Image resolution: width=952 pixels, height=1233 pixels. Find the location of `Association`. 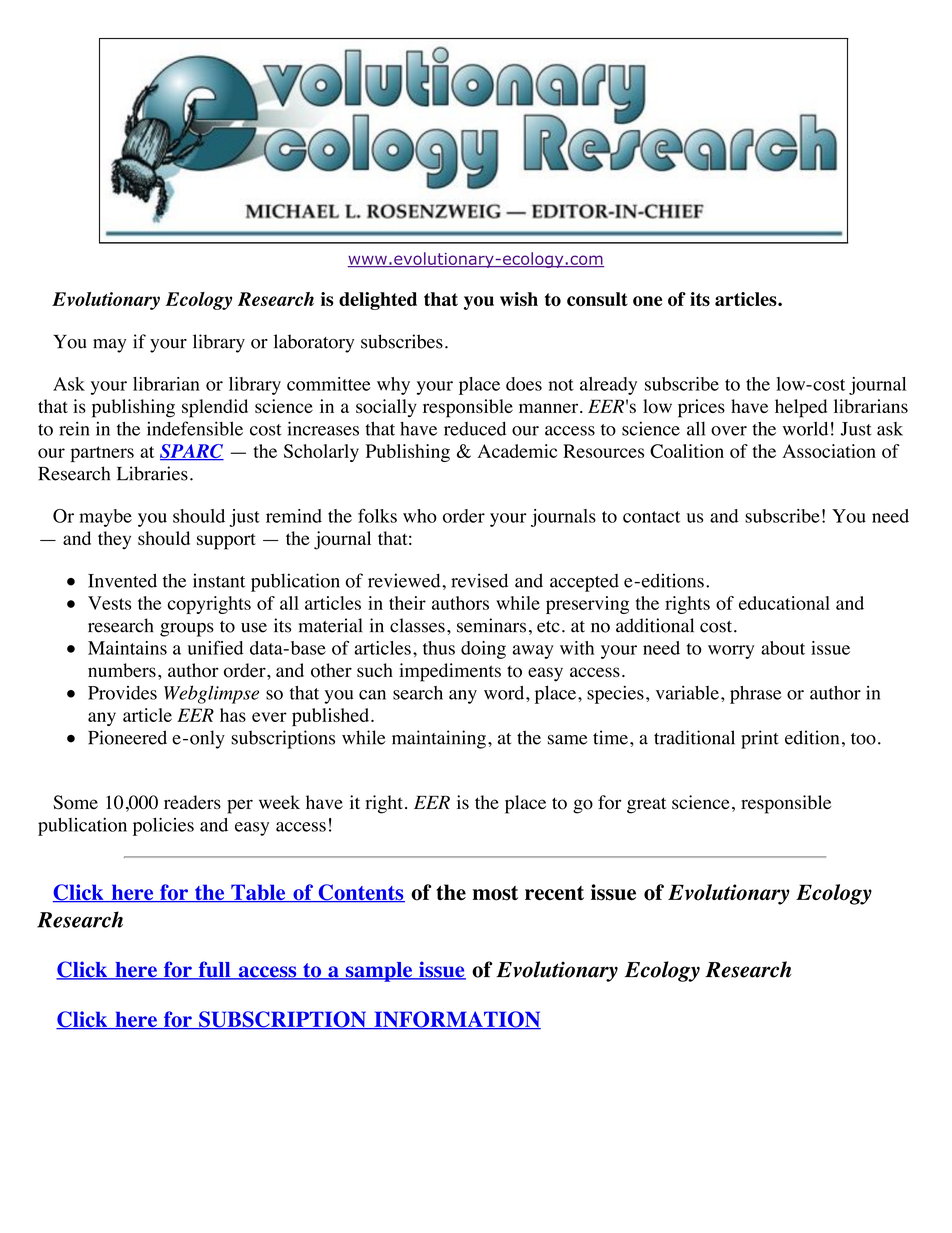

Association is located at coordinates (829, 451).
